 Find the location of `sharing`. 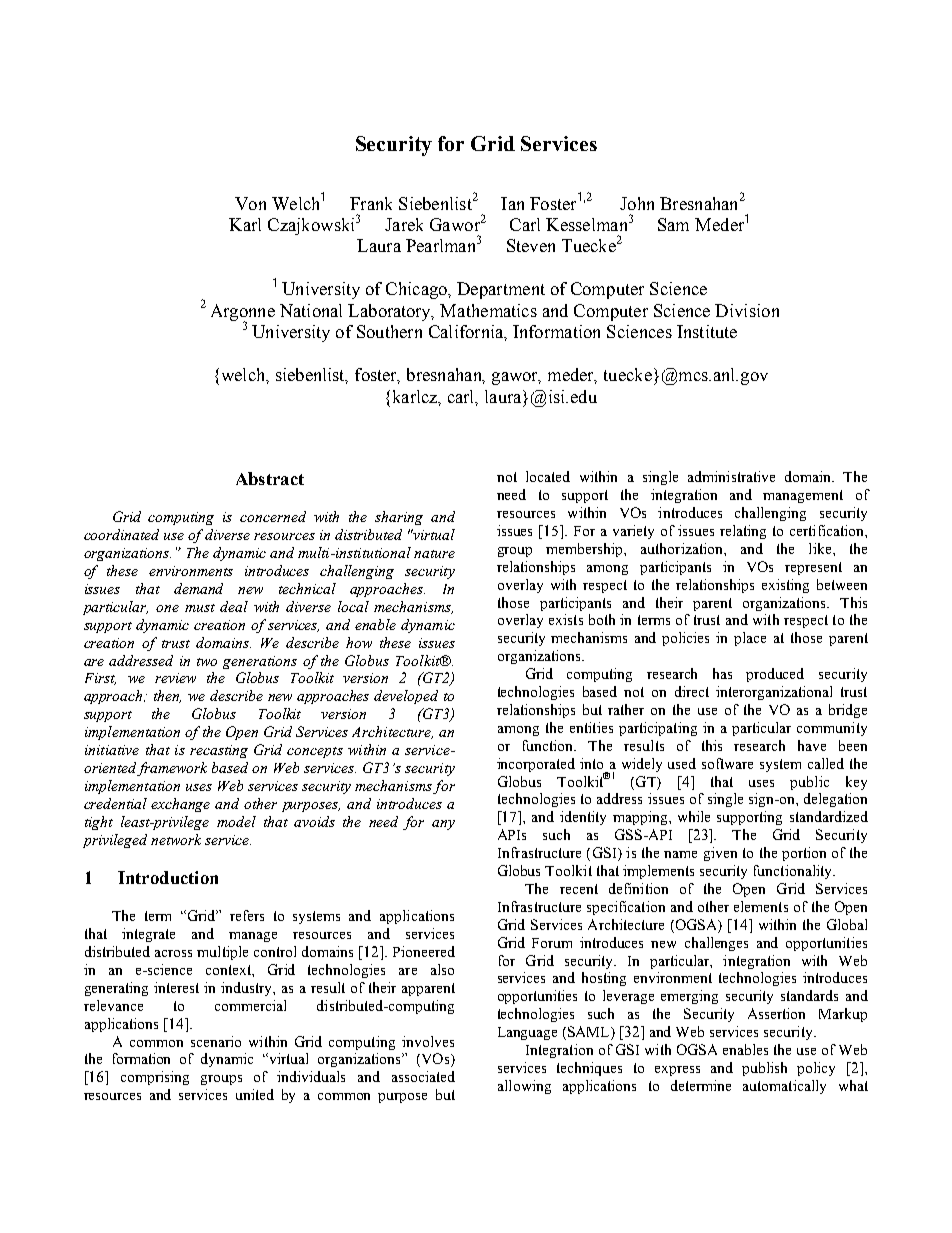

sharing is located at coordinates (399, 518).
